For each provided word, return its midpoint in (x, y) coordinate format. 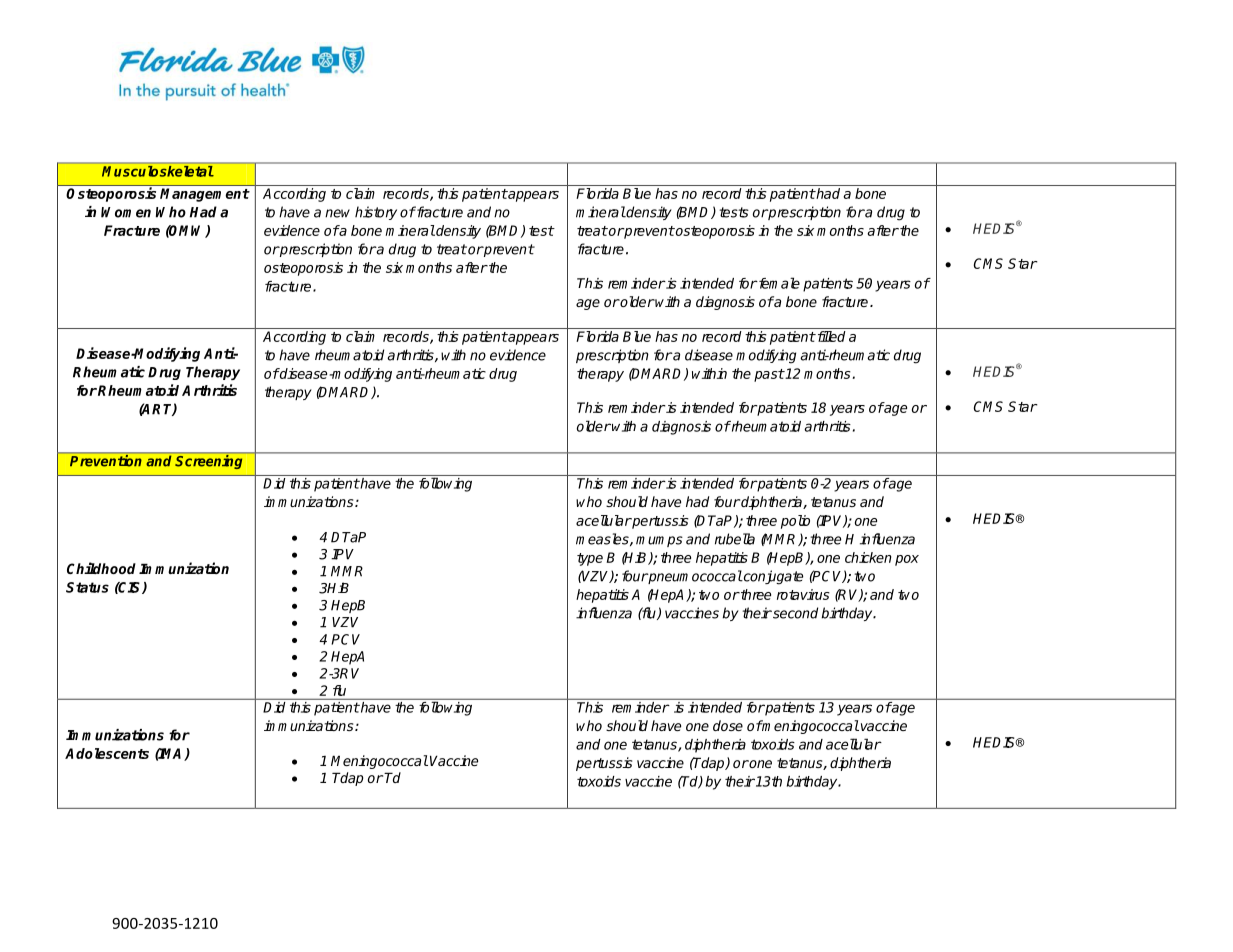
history (376, 213)
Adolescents (107, 753)
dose (728, 725)
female (778, 283)
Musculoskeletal (158, 171)
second (794, 613)
